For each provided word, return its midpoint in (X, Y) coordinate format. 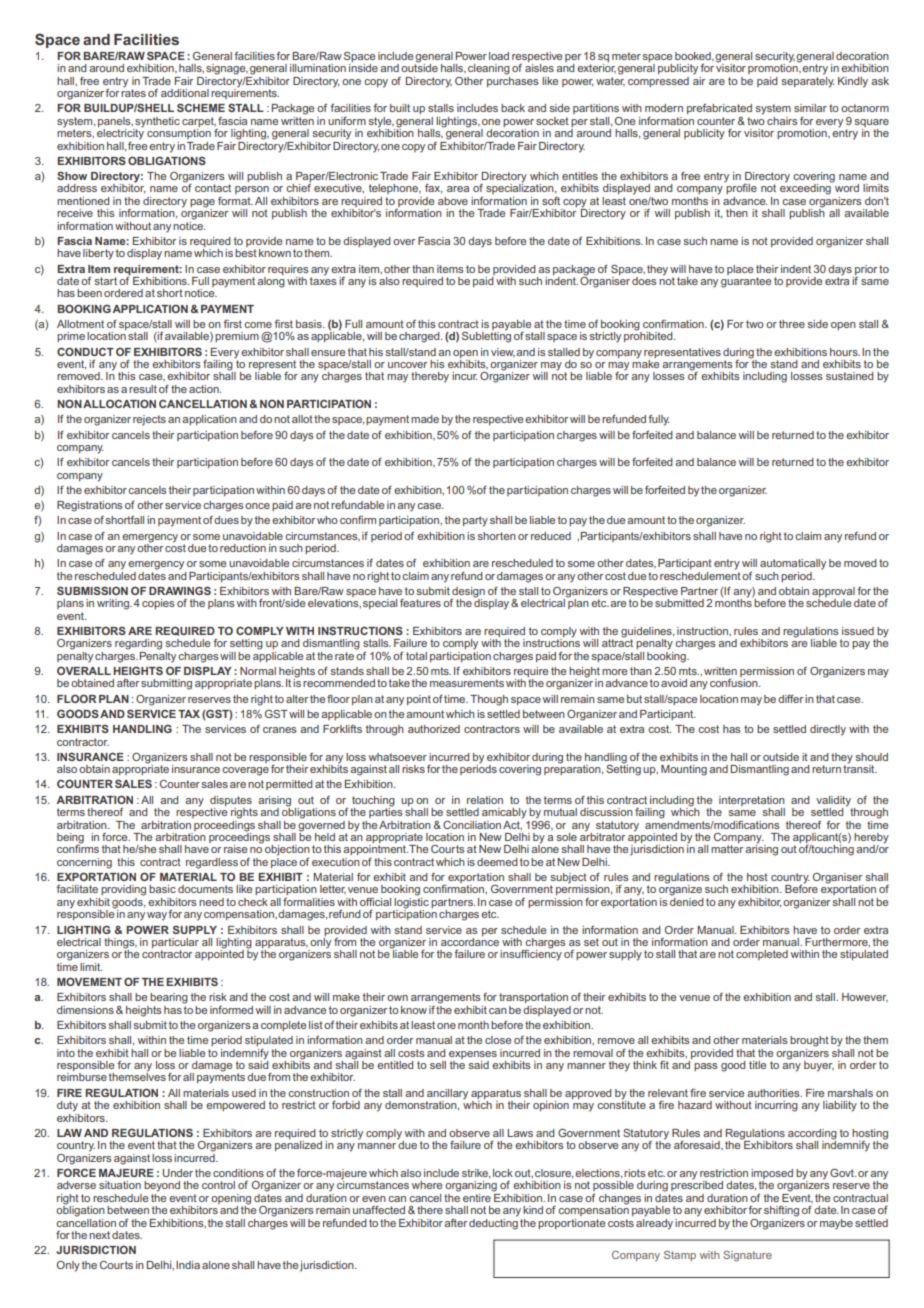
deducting (493, 1223)
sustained (850, 376)
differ (790, 699)
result (143, 389)
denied (687, 900)
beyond (162, 1186)
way (158, 916)
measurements (467, 683)
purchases (513, 80)
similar (810, 108)
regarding (138, 644)
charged (420, 337)
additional (185, 93)
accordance (470, 940)
